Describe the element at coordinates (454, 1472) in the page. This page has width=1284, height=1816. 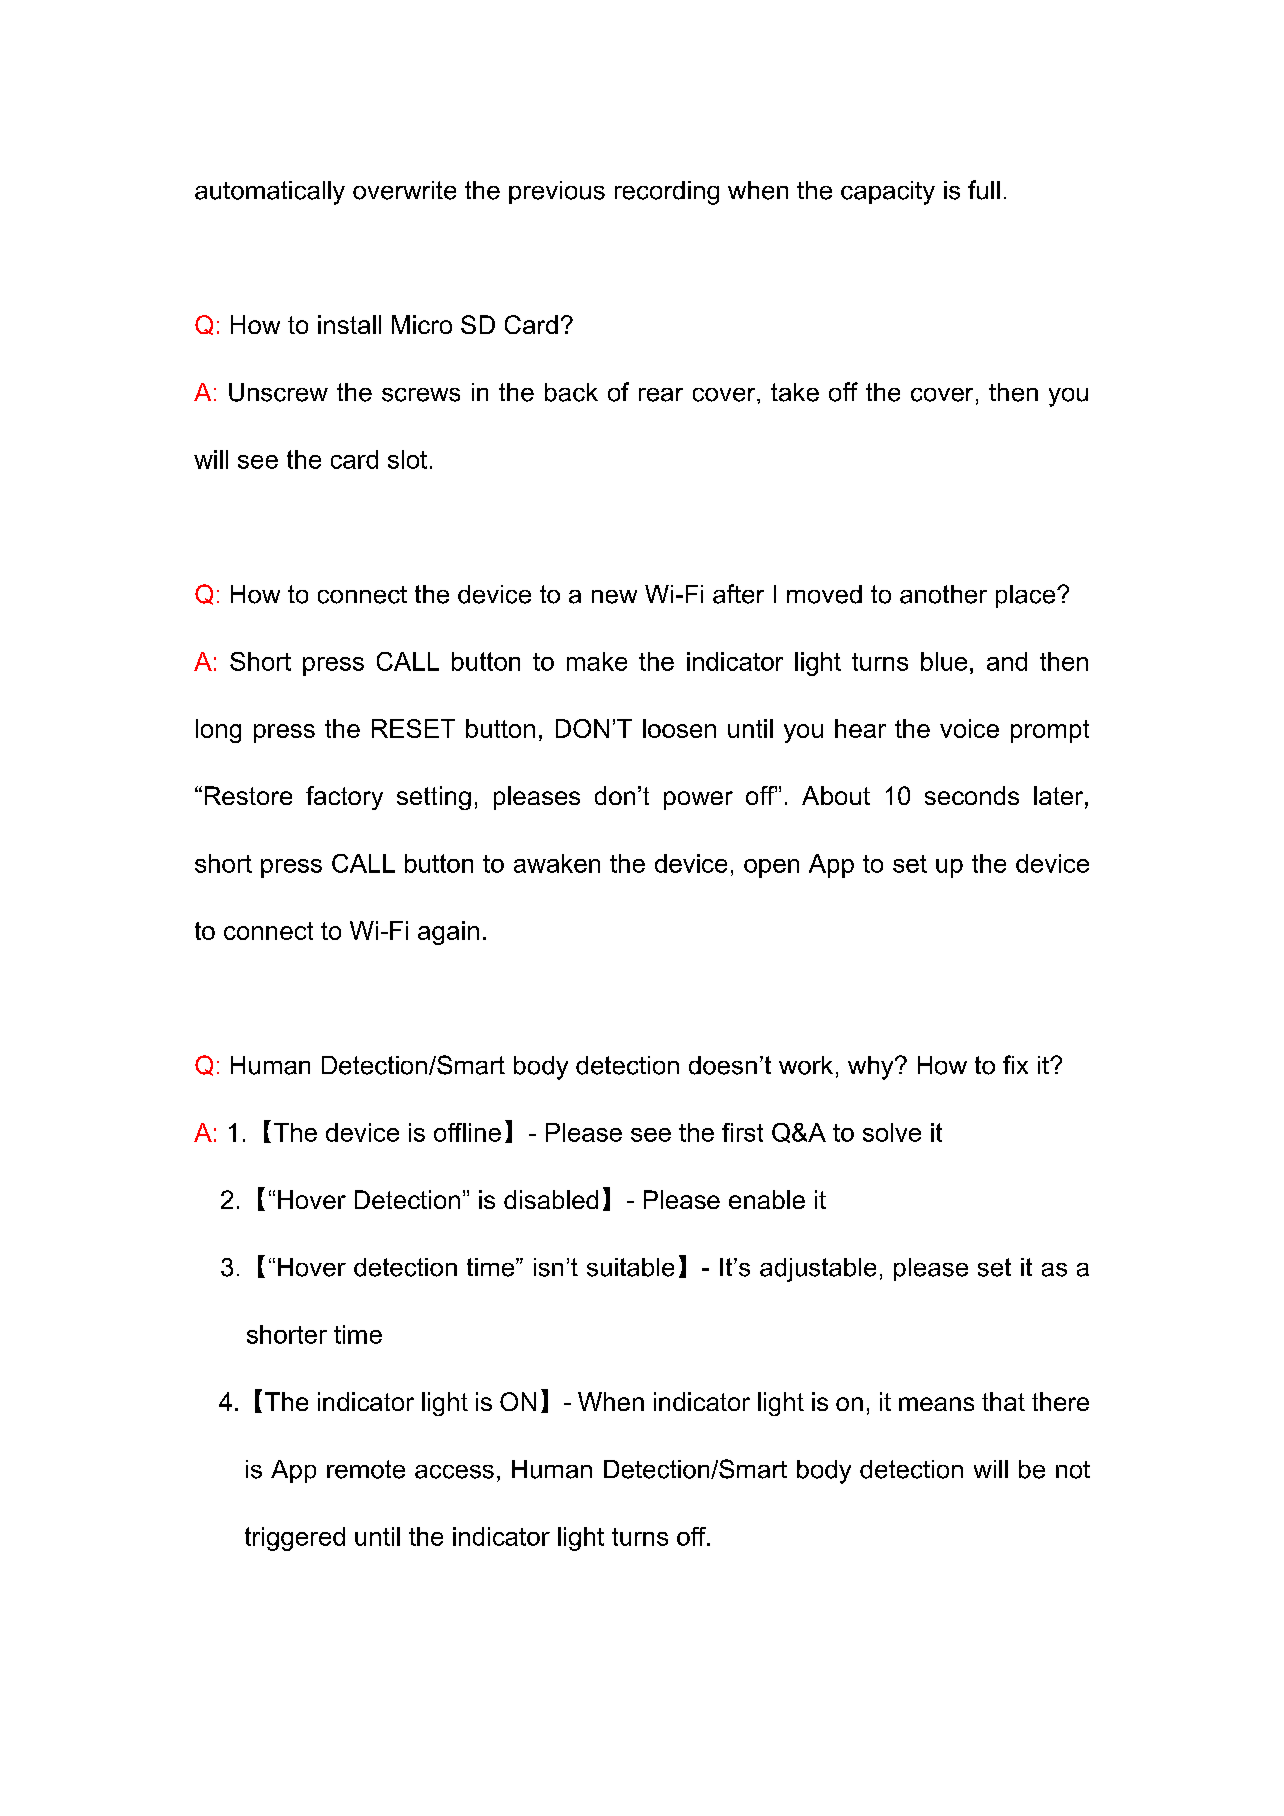
I see `access` at that location.
